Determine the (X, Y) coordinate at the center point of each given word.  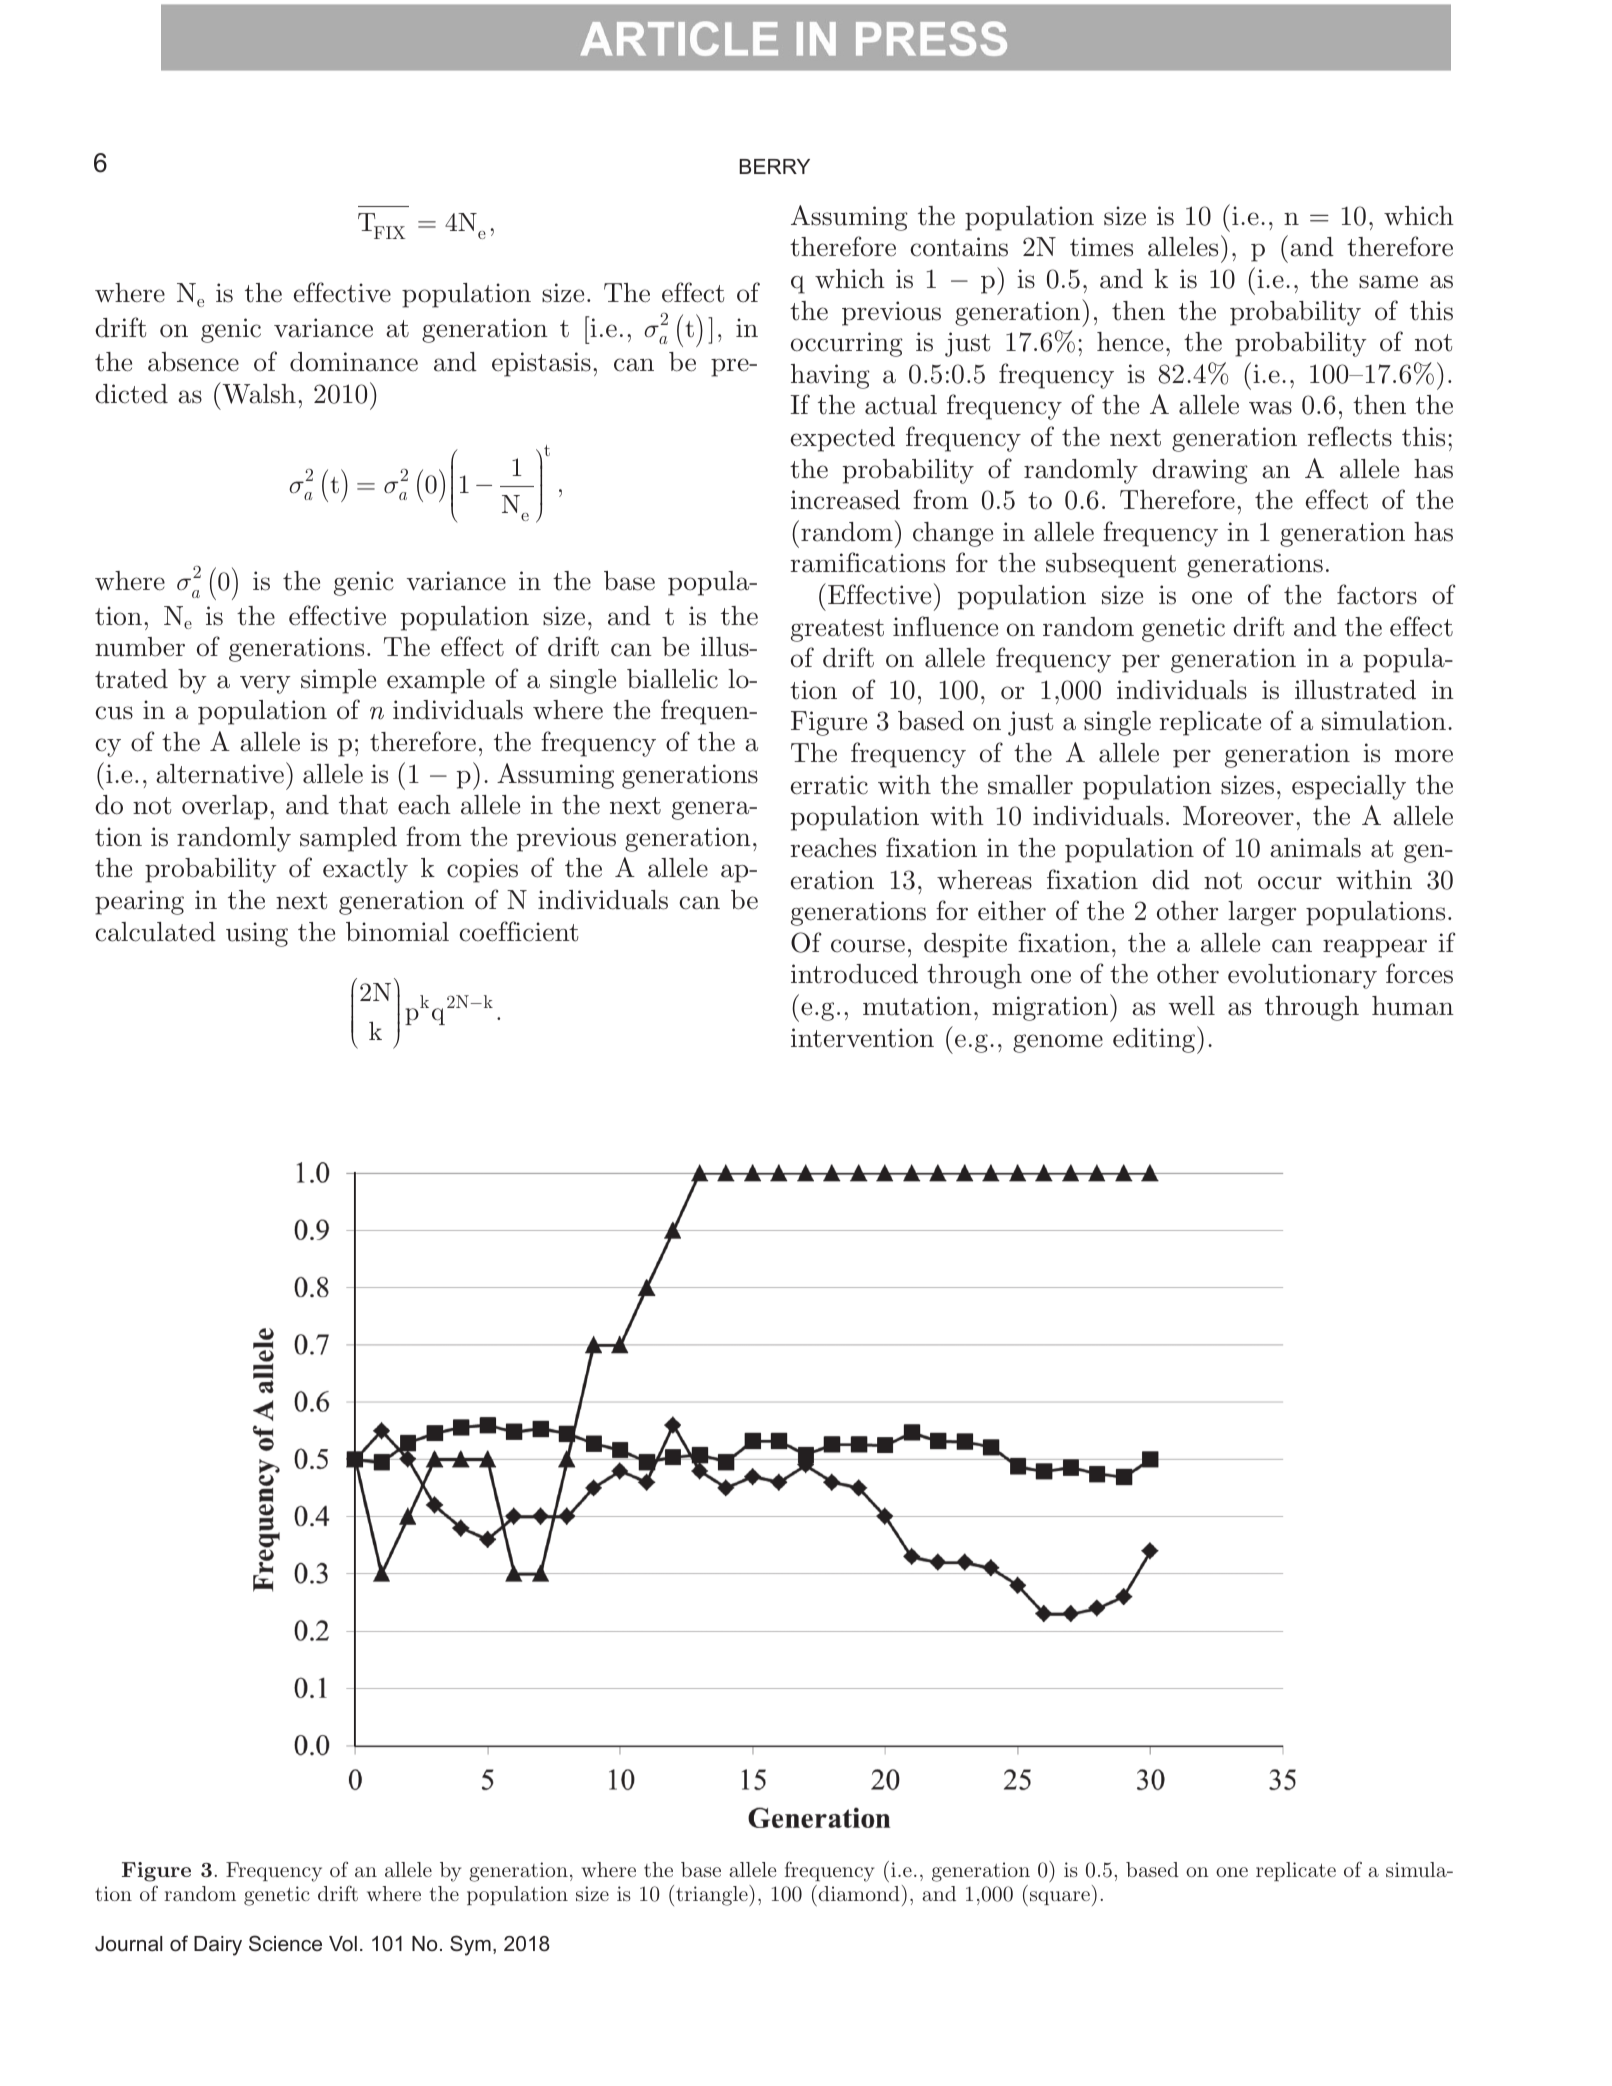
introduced (854, 974)
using (257, 934)
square (1060, 1898)
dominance (354, 362)
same (1388, 282)
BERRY (774, 166)
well (1192, 1006)
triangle (713, 1895)
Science (285, 1943)
